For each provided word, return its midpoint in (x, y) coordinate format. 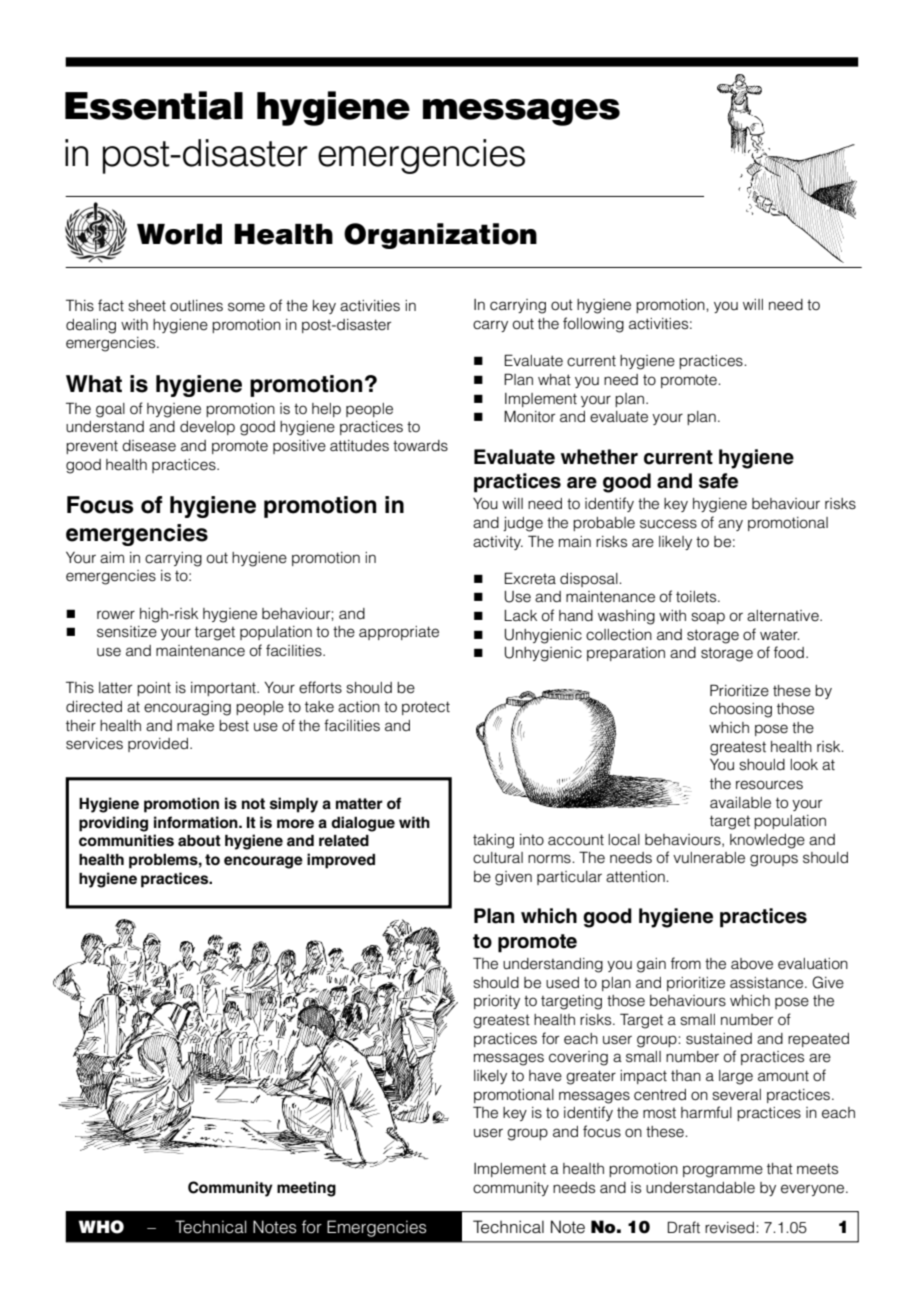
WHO (101, 1227)
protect (426, 708)
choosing (741, 710)
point (154, 689)
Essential (154, 105)
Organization (440, 236)
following (593, 325)
